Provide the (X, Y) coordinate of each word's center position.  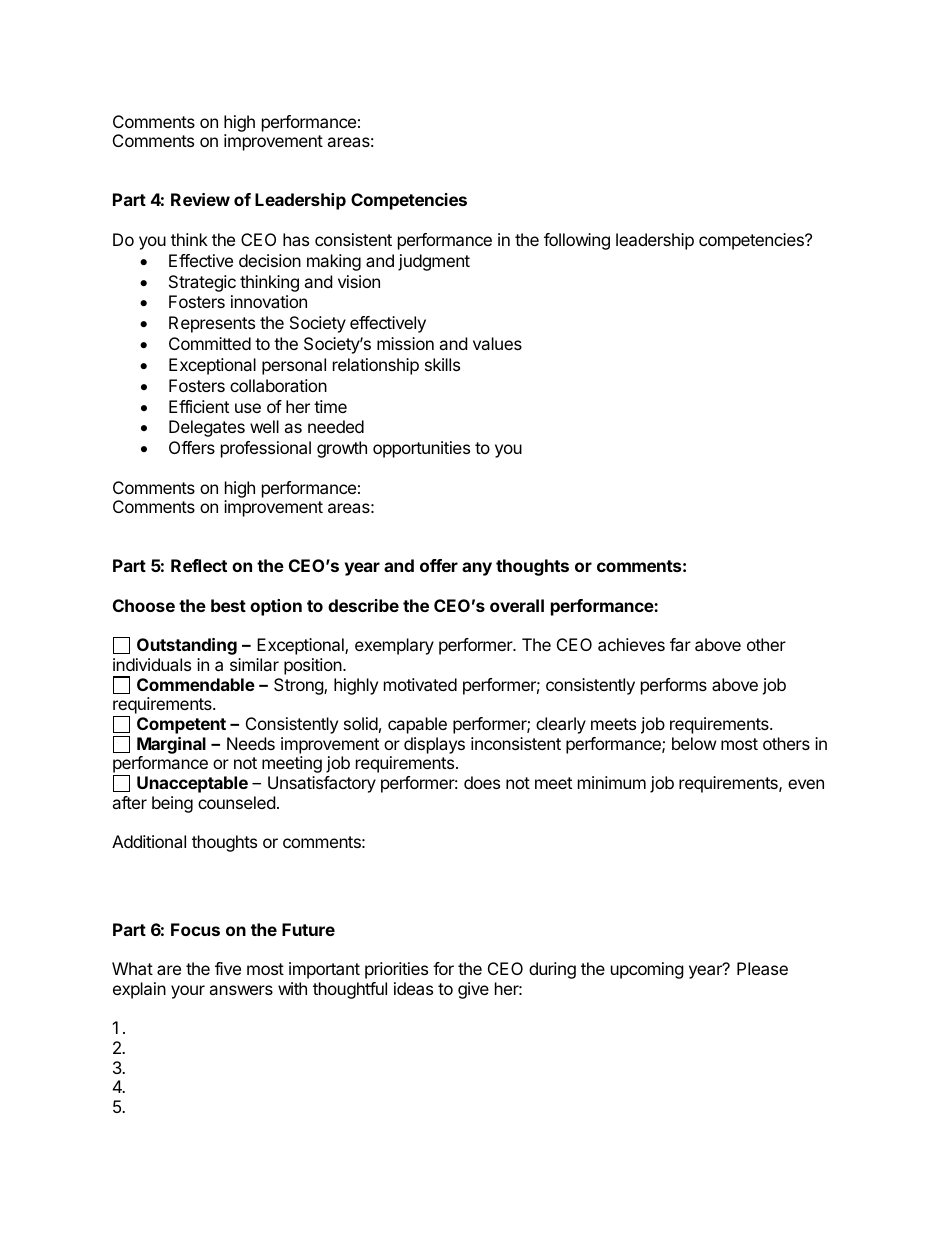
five (228, 968)
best (228, 605)
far (680, 644)
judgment (434, 262)
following (577, 241)
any (477, 569)
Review (200, 199)
